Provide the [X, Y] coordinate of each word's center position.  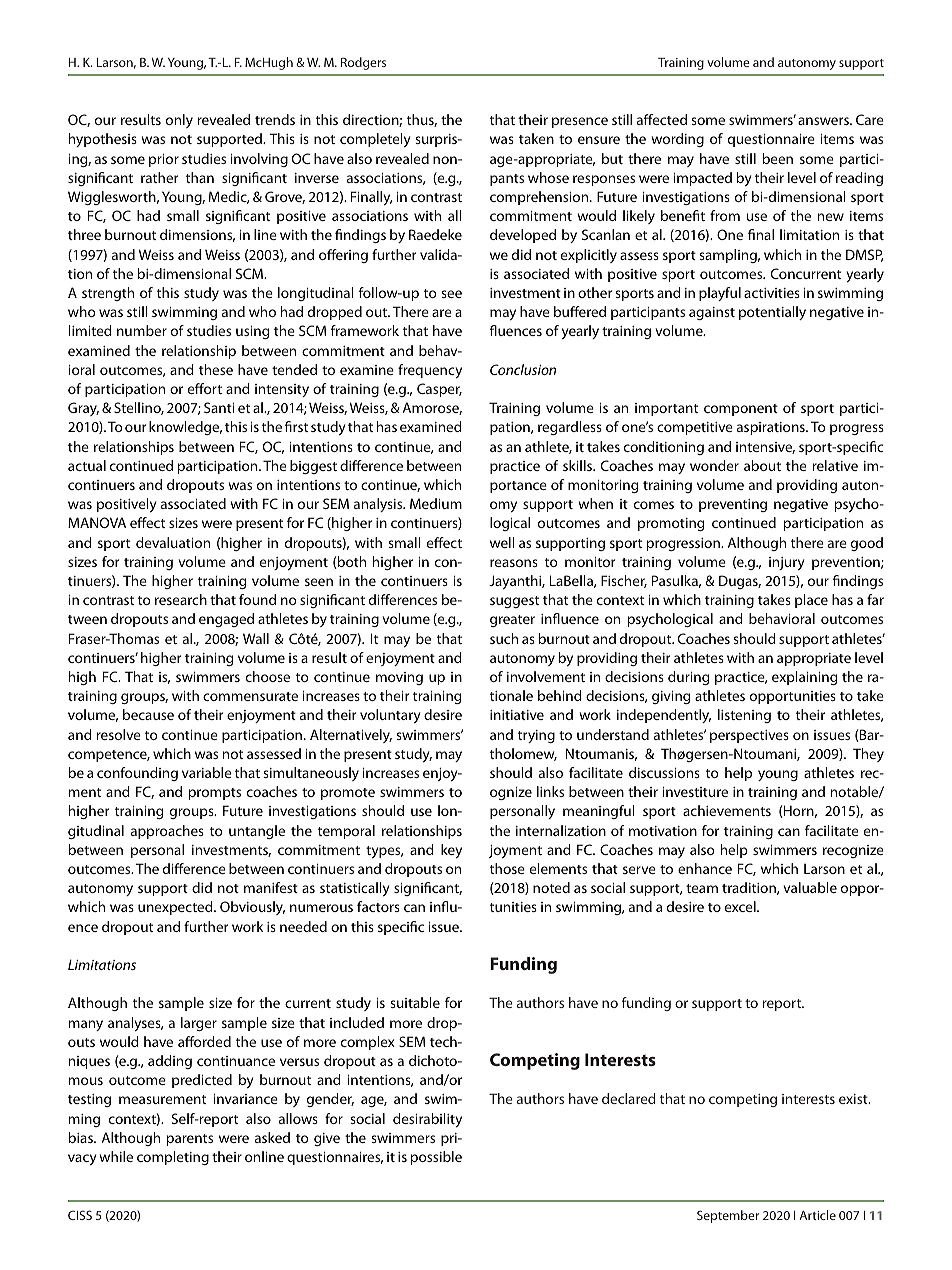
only [179, 121]
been [778, 158]
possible [436, 1158]
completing [173, 1158]
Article [817, 1215]
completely [375, 140]
